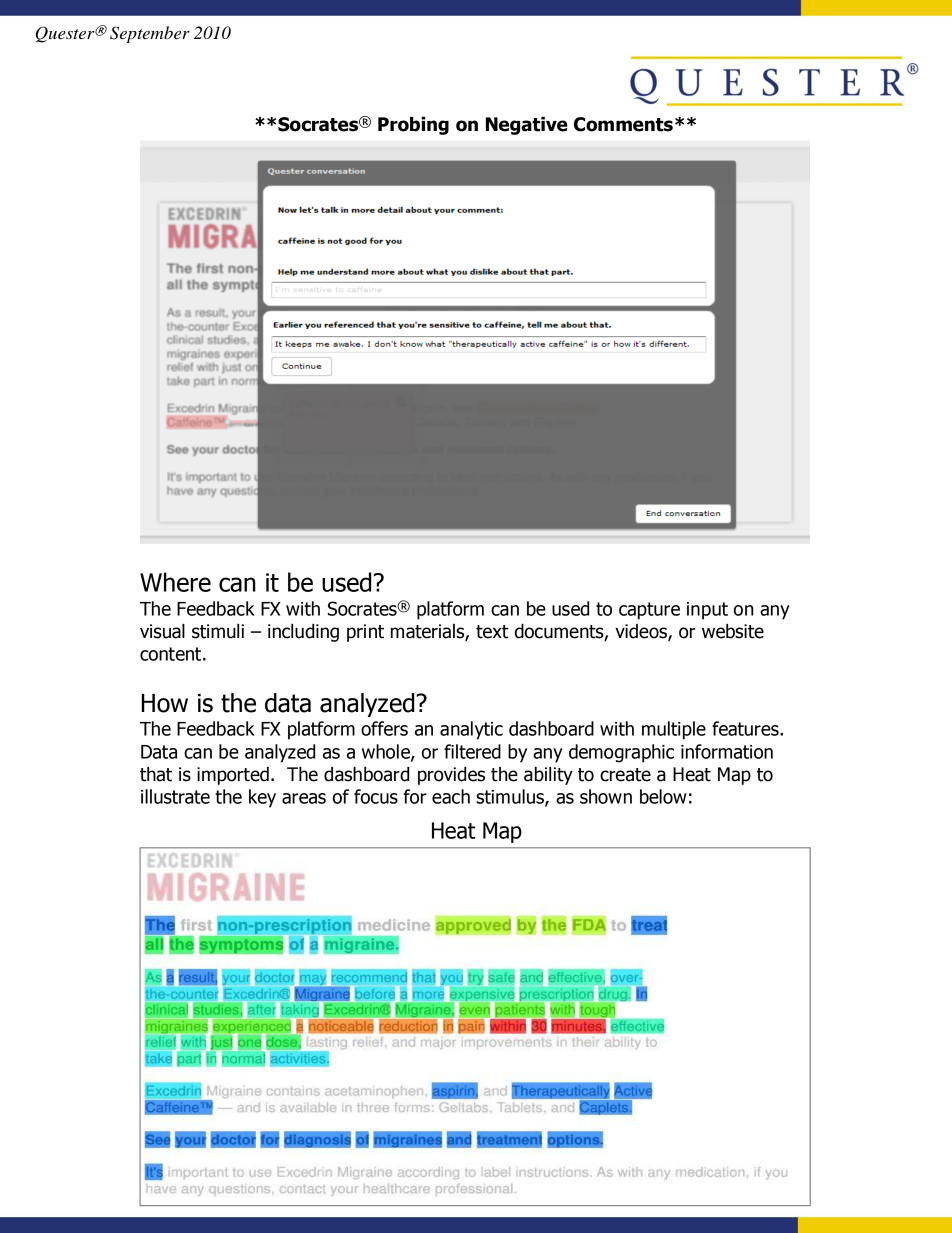 The height and width of the screenshot is (1233, 952). I want to click on stimuli, so click(218, 631).
